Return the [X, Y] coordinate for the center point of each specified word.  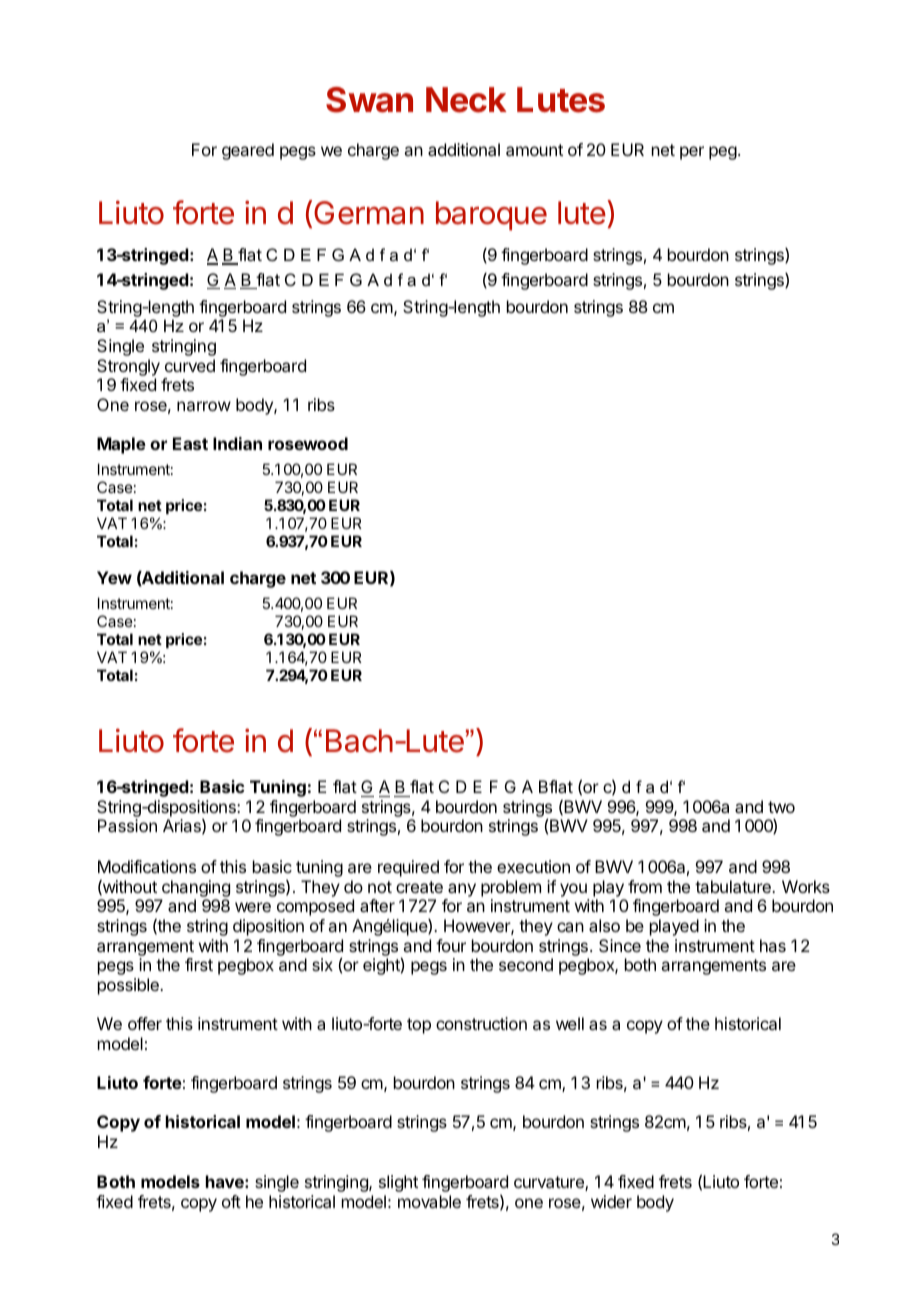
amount [534, 150]
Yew [114, 577]
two [781, 807]
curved [190, 365]
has [773, 945]
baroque [491, 216]
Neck [466, 100]
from [645, 886]
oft [231, 1201]
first [199, 964]
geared [248, 151]
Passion [127, 825]
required [408, 868]
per [692, 153]
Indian [237, 443]
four [451, 945]
